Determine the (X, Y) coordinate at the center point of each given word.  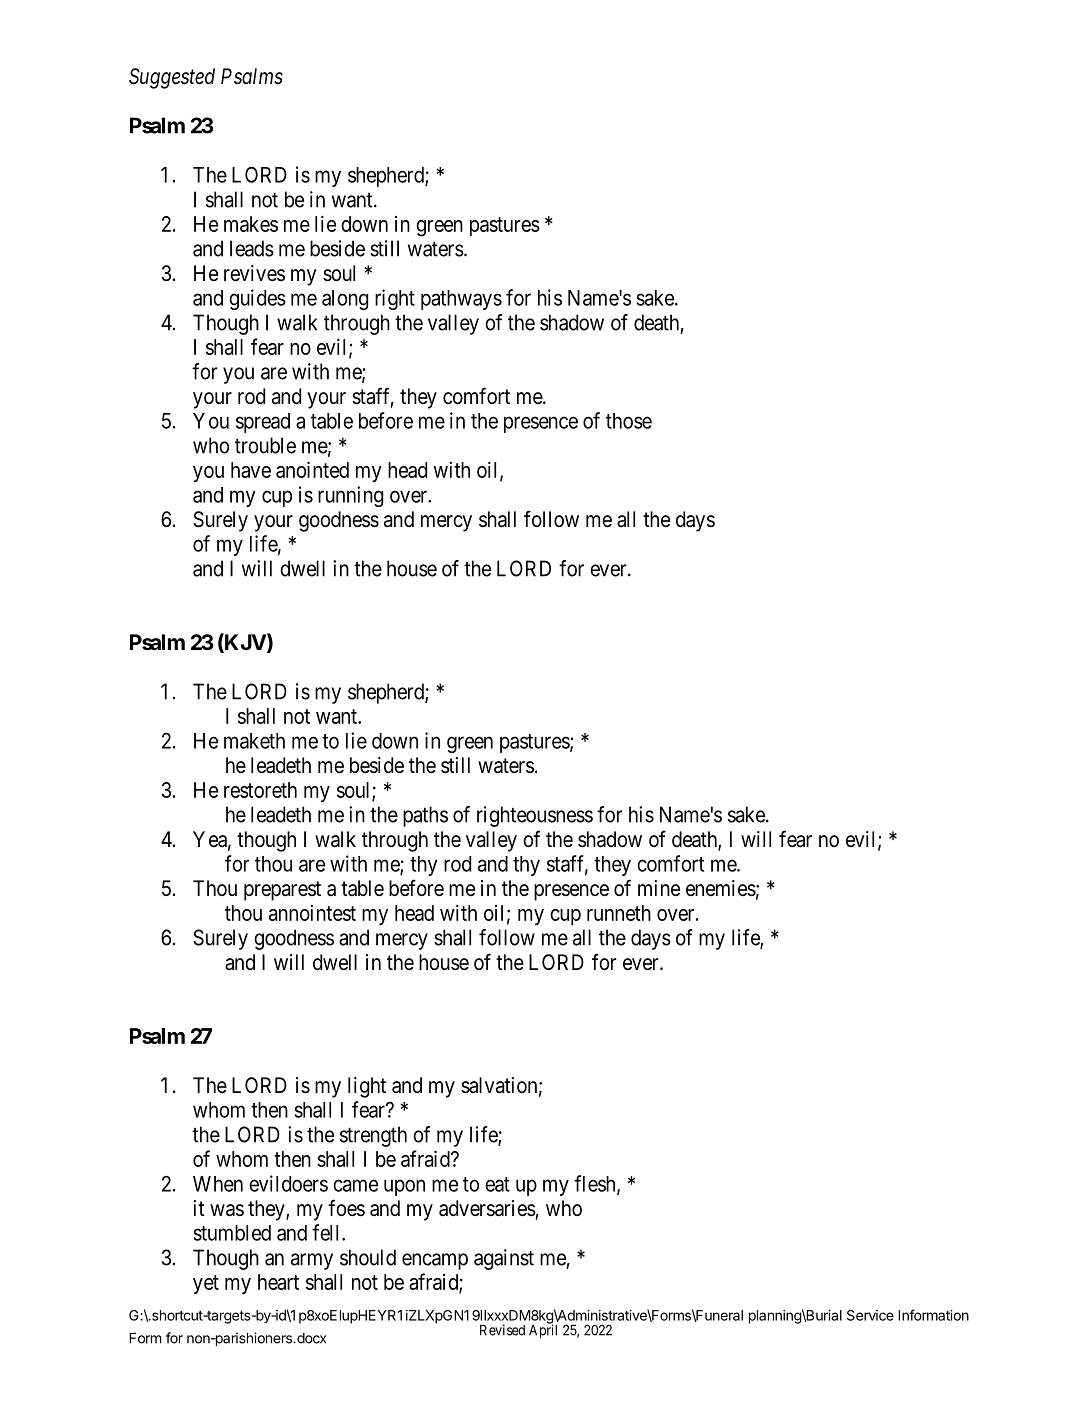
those (629, 421)
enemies (721, 888)
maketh (254, 741)
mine (659, 888)
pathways (461, 300)
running (350, 496)
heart (278, 1282)
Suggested (172, 78)
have (251, 470)
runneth (619, 913)
